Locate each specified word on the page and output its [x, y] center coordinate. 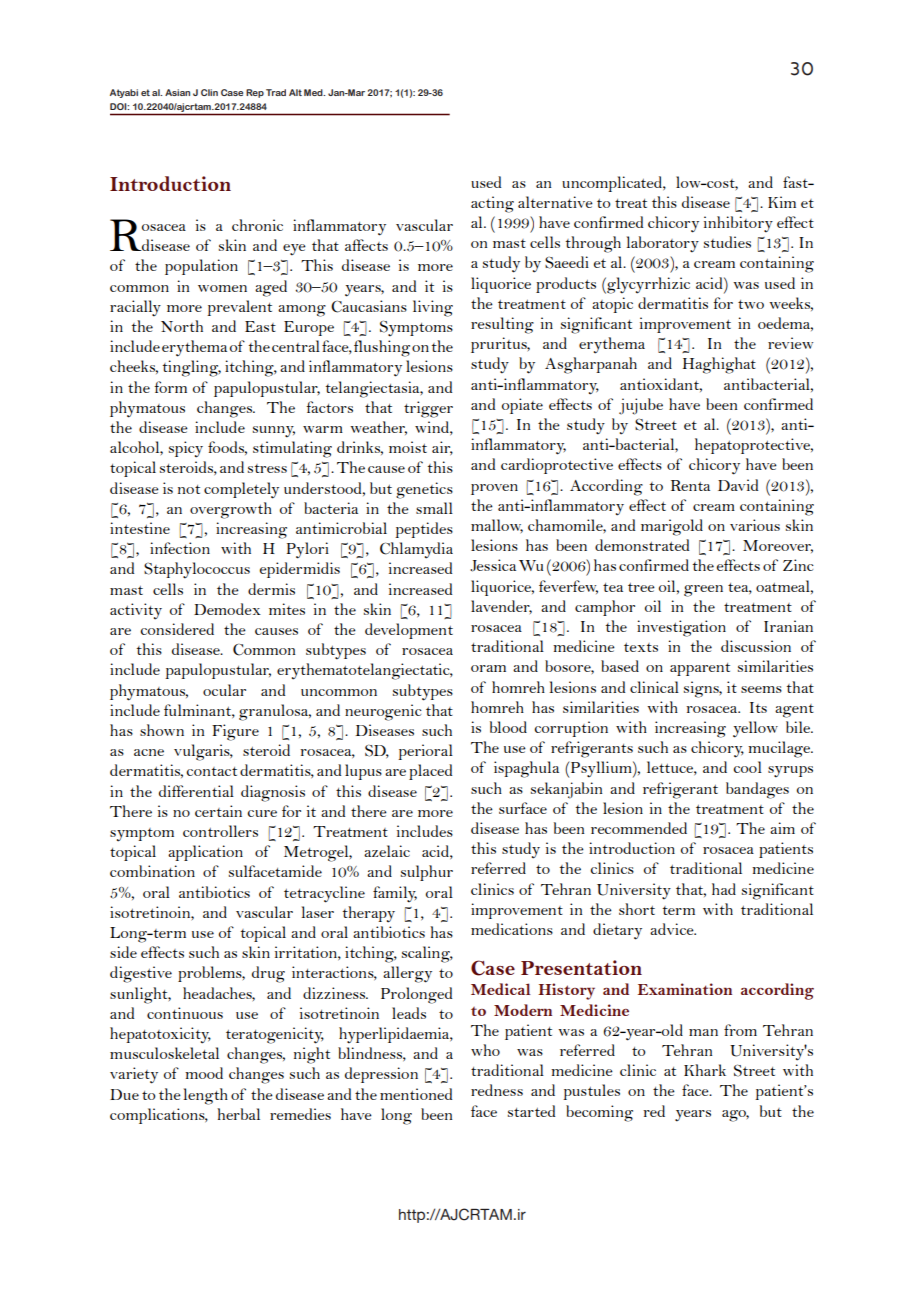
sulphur [427, 873]
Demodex [227, 609]
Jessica [493, 565]
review [790, 343]
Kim [782, 202]
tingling [192, 368]
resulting [502, 325]
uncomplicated [613, 184]
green [703, 591]
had [724, 889]
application [205, 853]
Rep [255, 93]
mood [204, 1073]
